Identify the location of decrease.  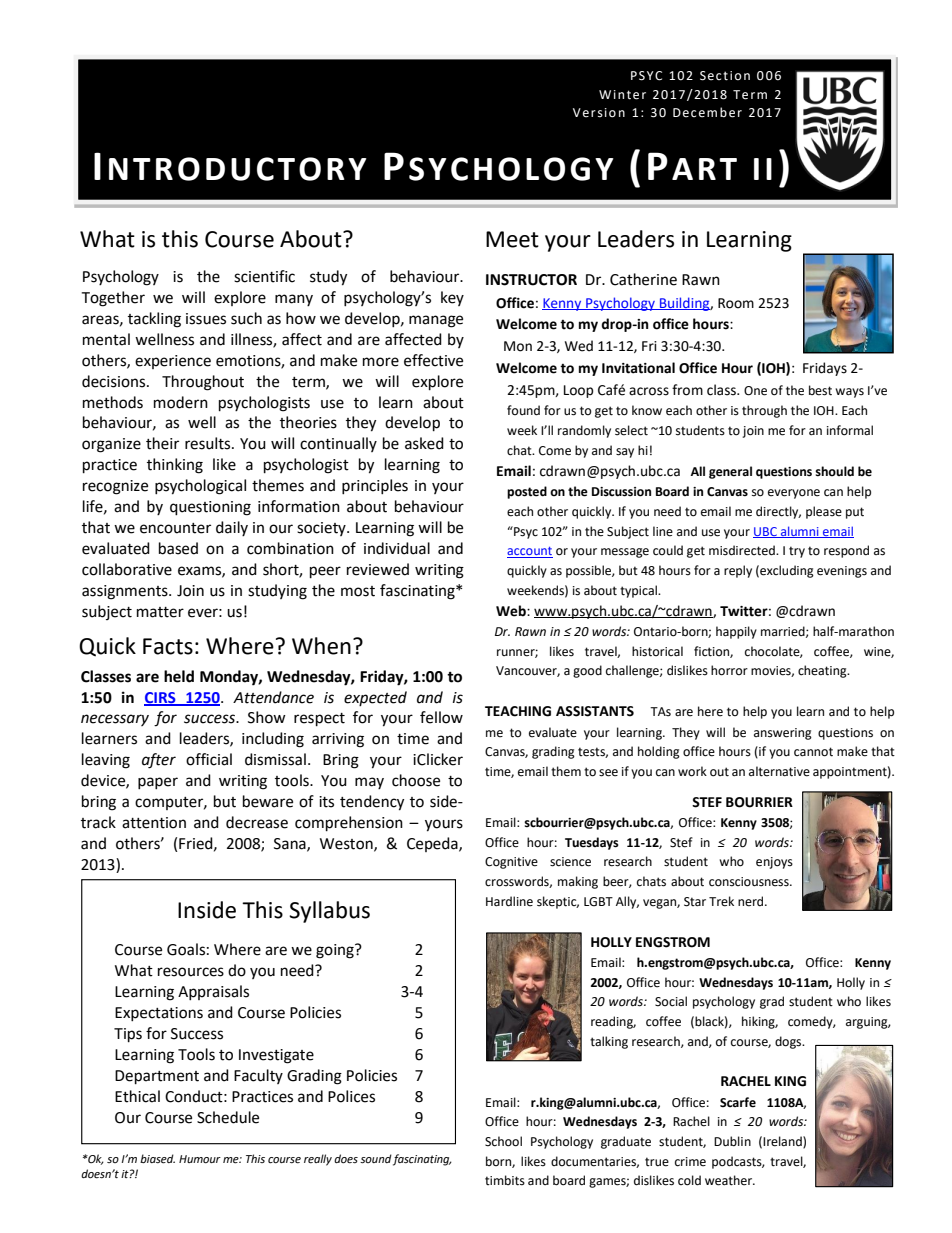
(257, 822).
